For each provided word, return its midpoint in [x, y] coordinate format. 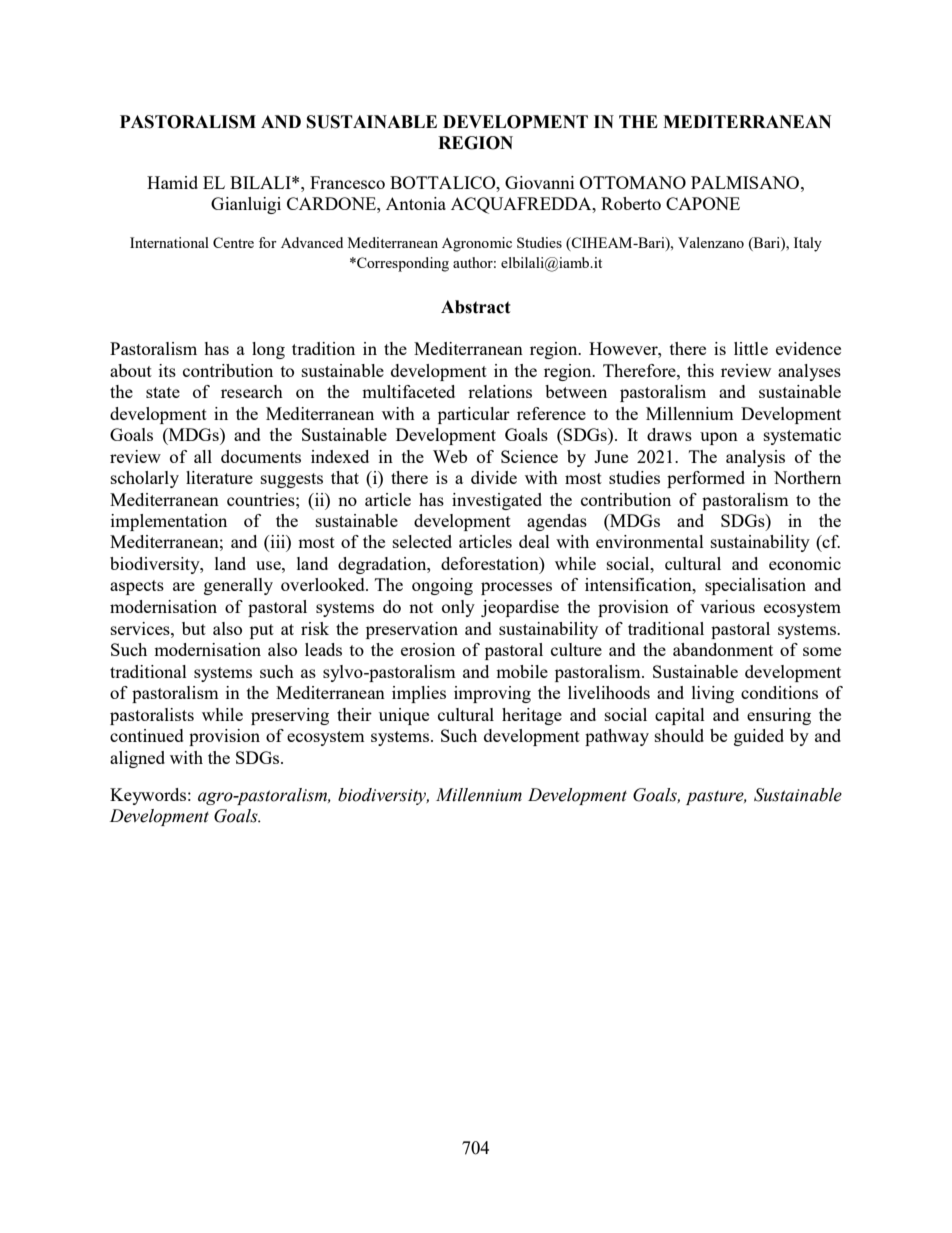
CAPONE [703, 203]
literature [219, 477]
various [727, 606]
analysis [755, 458]
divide [494, 477]
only [458, 608]
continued [147, 735]
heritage [532, 716]
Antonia [416, 203]
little [751, 348]
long [268, 350]
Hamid [172, 182]
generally [238, 586]
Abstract [476, 307]
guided [759, 737]
